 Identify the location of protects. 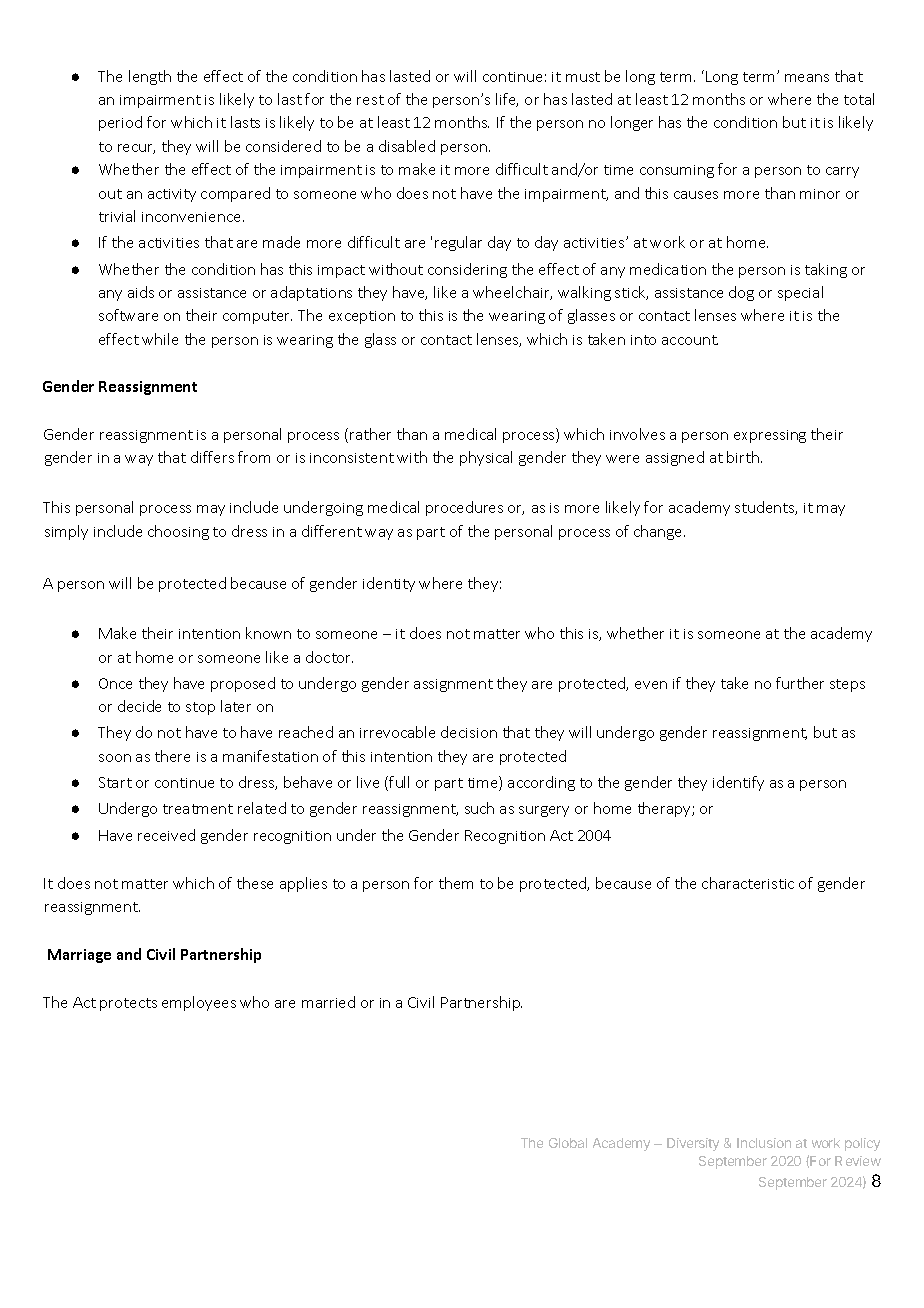
(128, 1004).
